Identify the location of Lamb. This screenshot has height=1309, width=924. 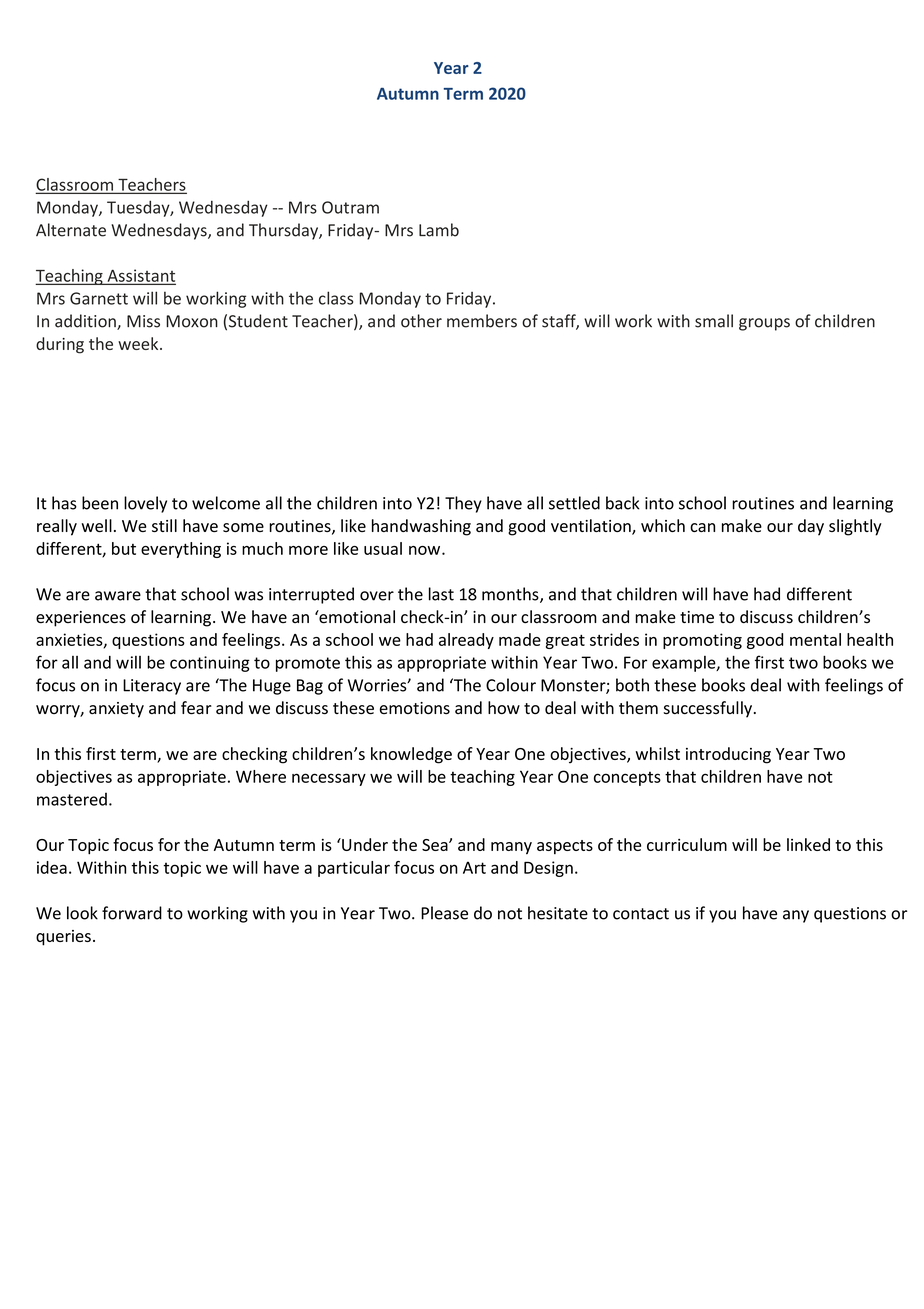
(439, 230).
